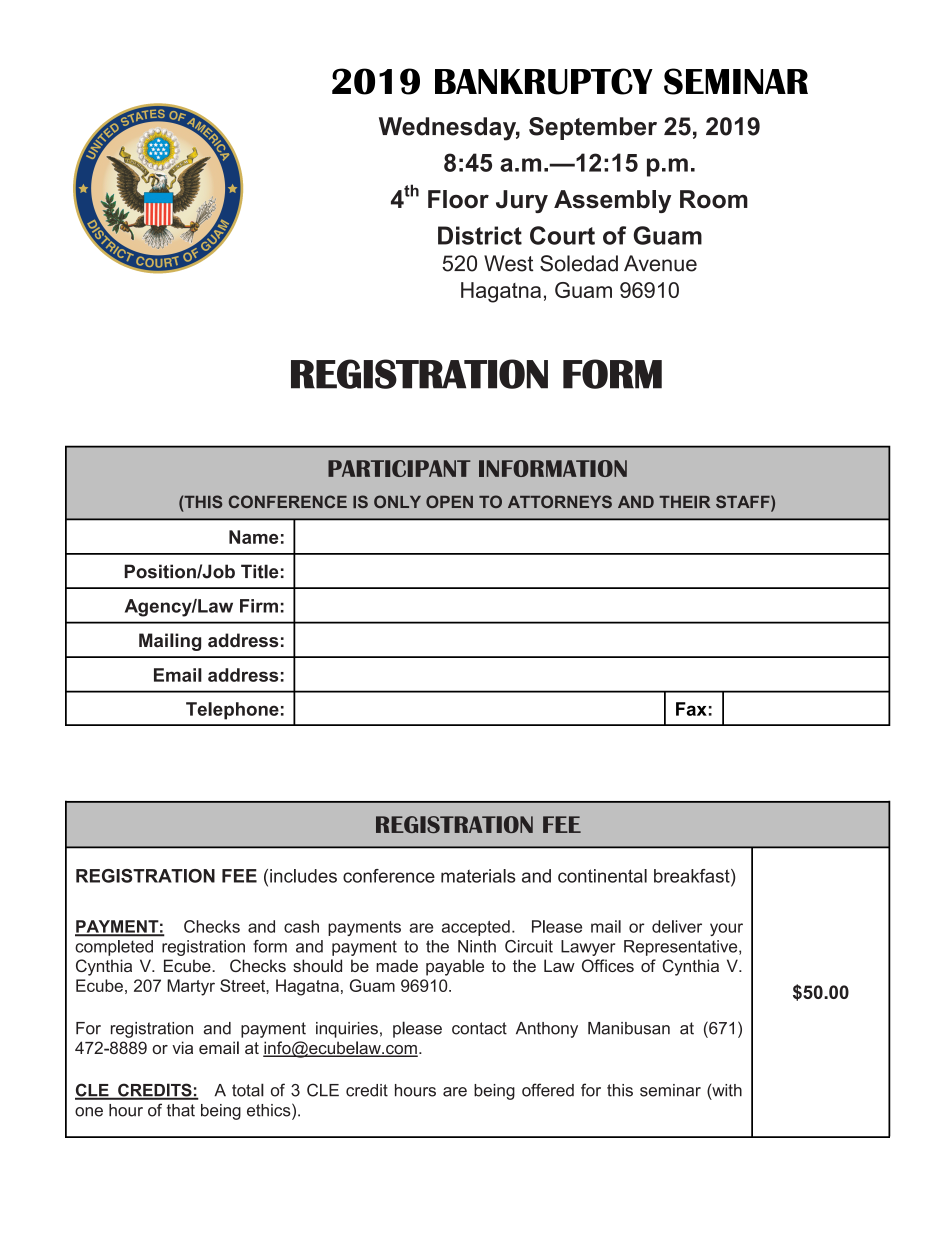  Describe the element at coordinates (399, 468) in the page. I see `PARTICIPANT` at that location.
